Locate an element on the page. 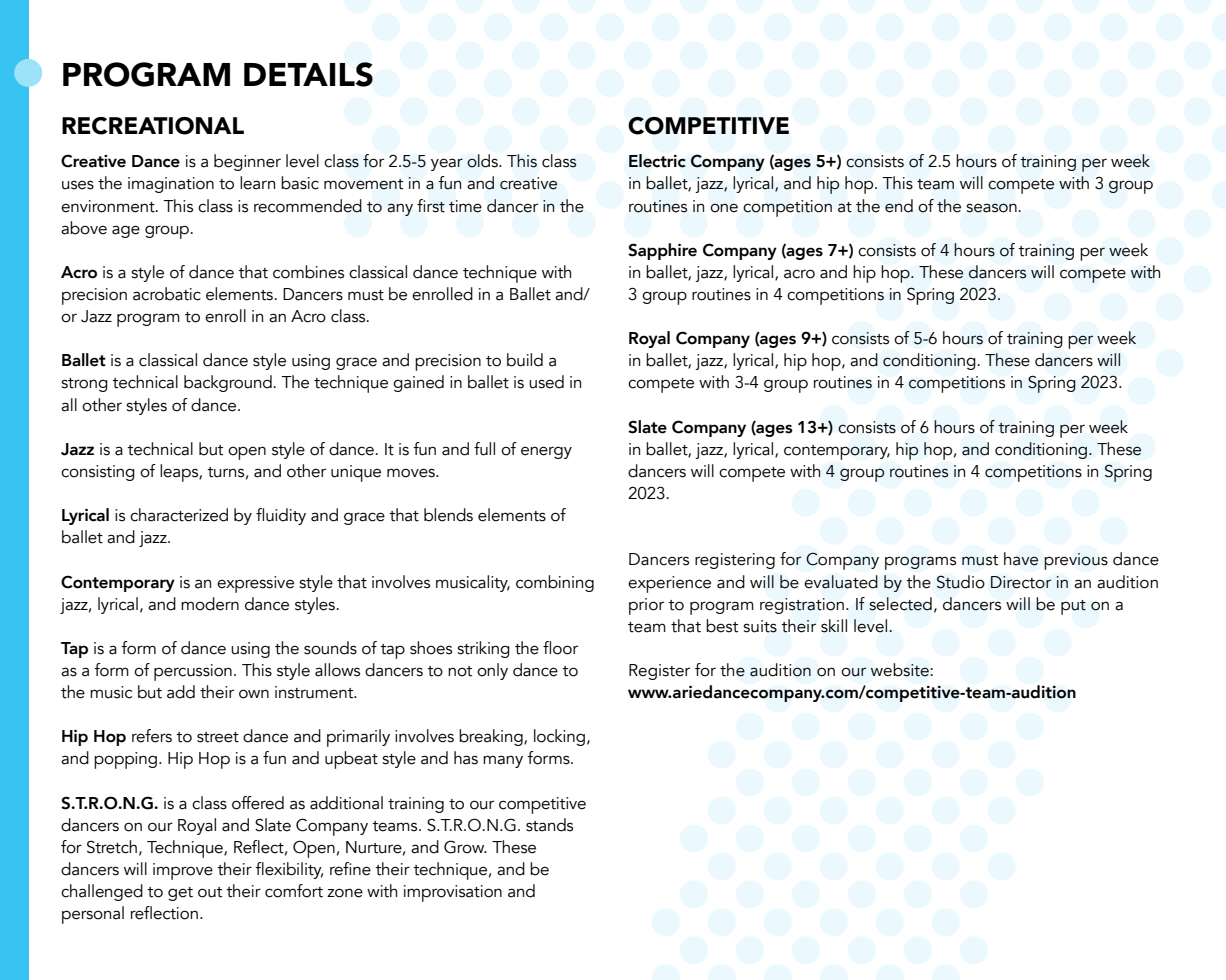 This page has height=980, width=1226. skill is located at coordinates (834, 626).
